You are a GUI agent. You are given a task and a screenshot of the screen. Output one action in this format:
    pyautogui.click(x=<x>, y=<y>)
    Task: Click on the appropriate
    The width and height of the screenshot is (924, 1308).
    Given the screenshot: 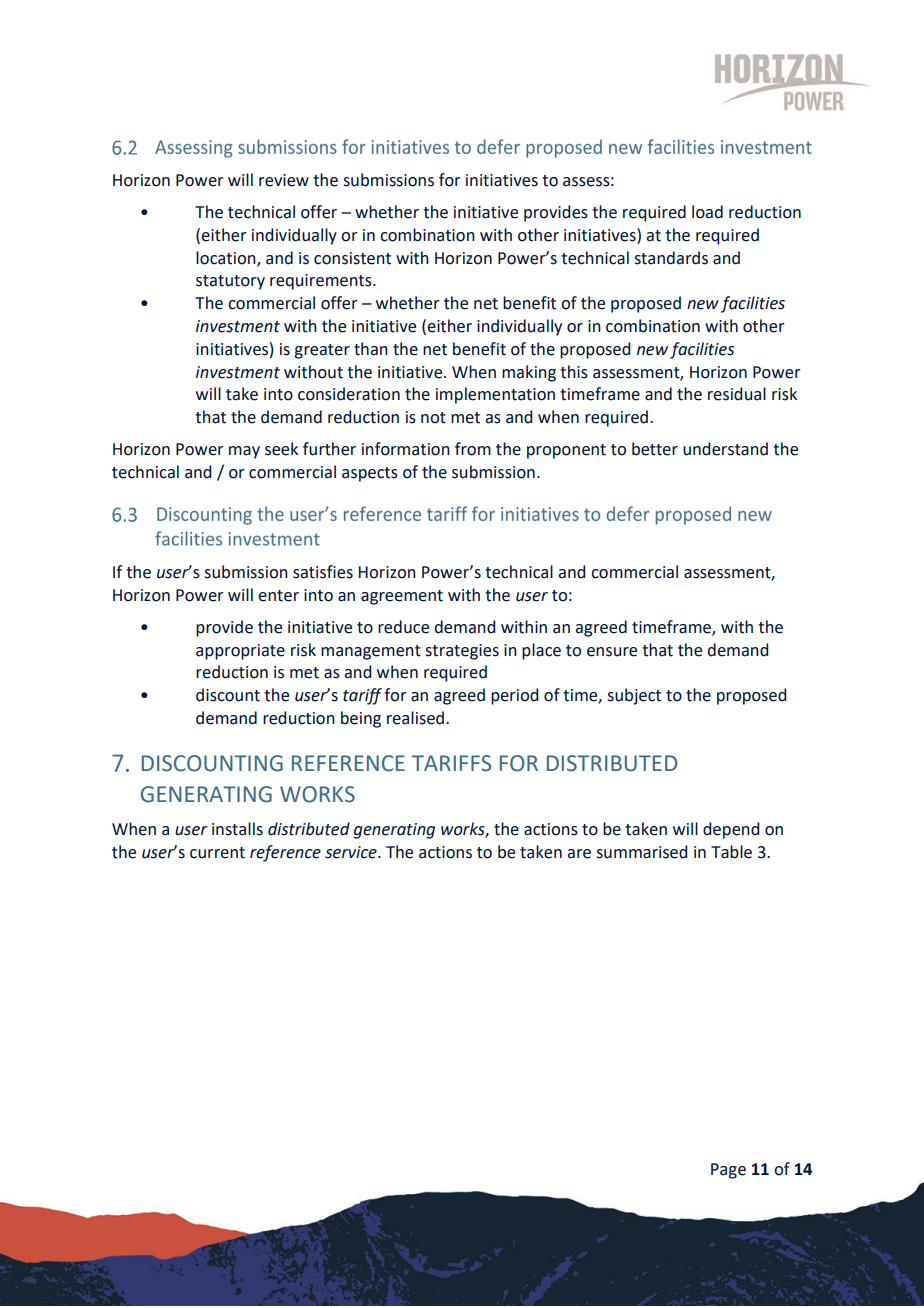 What is the action you would take?
    pyautogui.click(x=240, y=652)
